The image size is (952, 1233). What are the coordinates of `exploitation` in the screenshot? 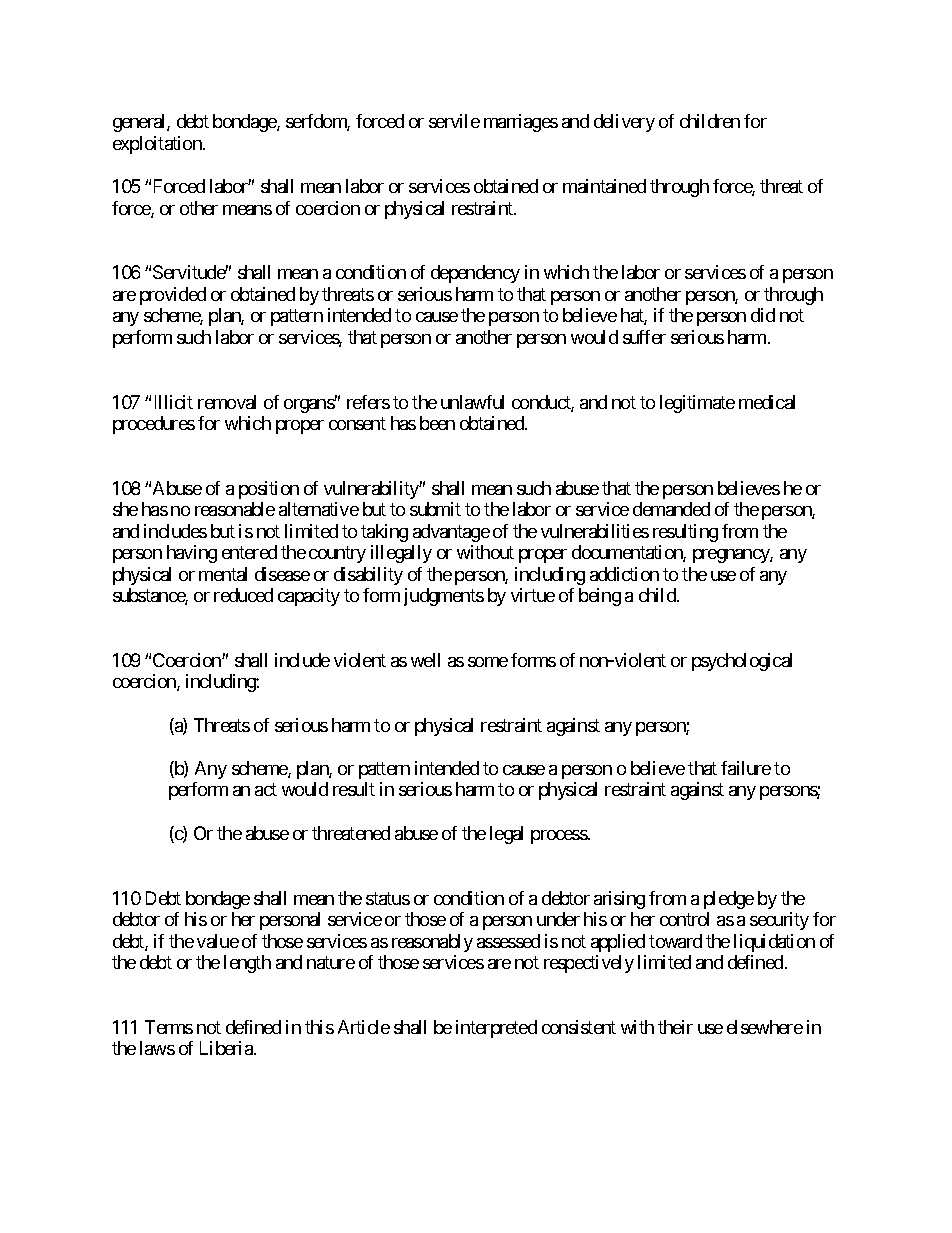 It's located at (158, 145).
